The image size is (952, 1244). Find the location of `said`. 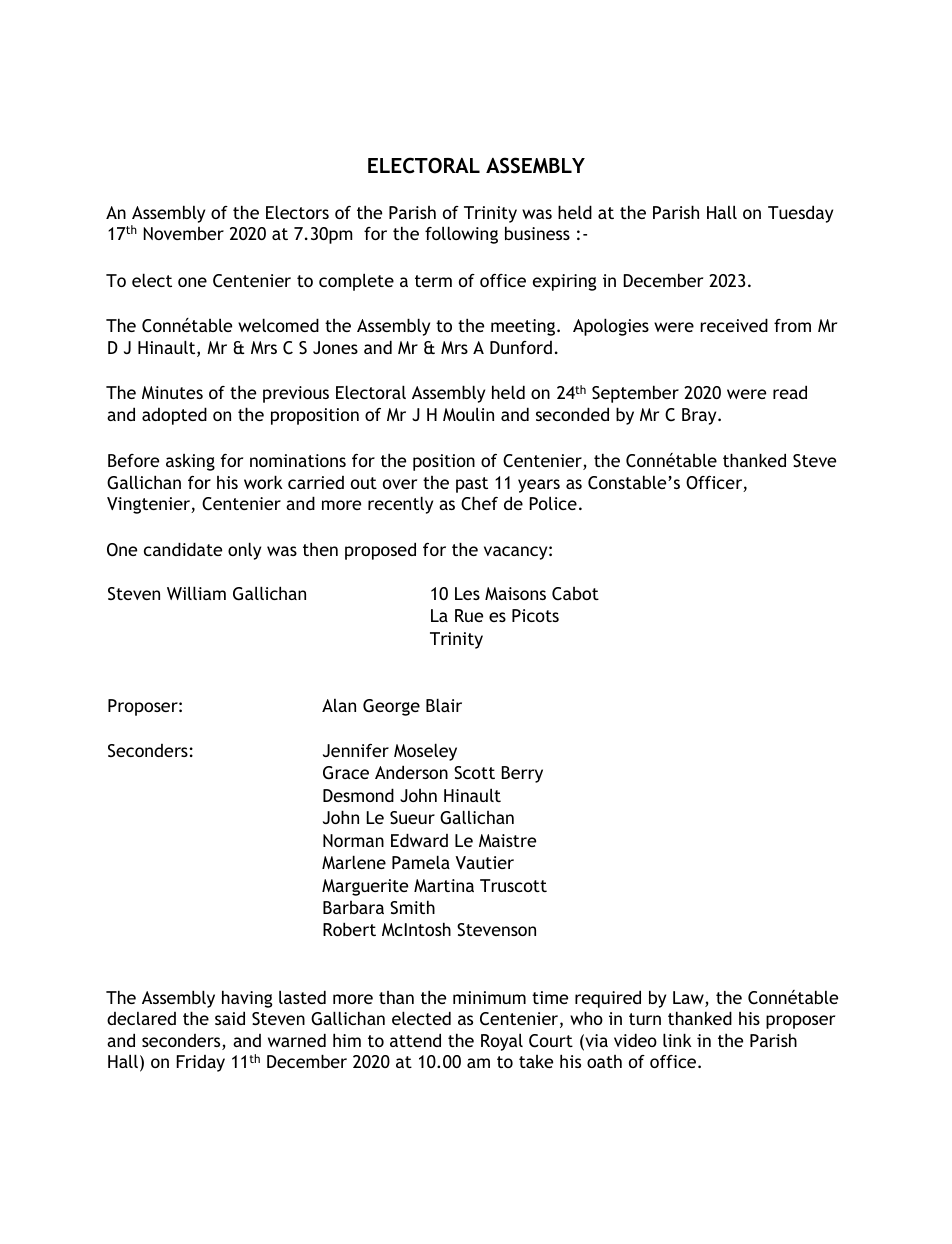

said is located at coordinates (230, 1018).
